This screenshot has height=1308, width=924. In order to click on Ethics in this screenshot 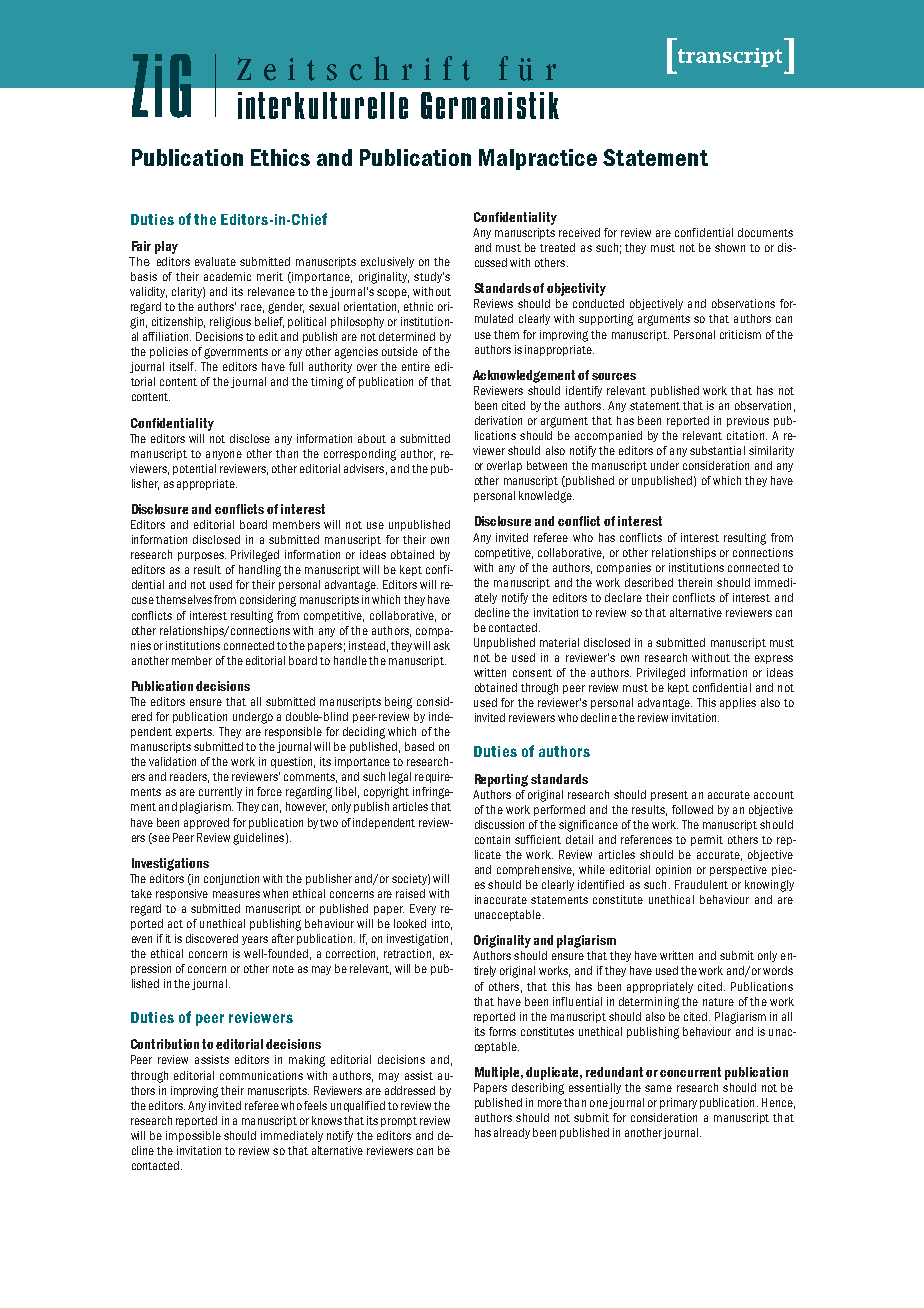, I will do `click(280, 157)`.
